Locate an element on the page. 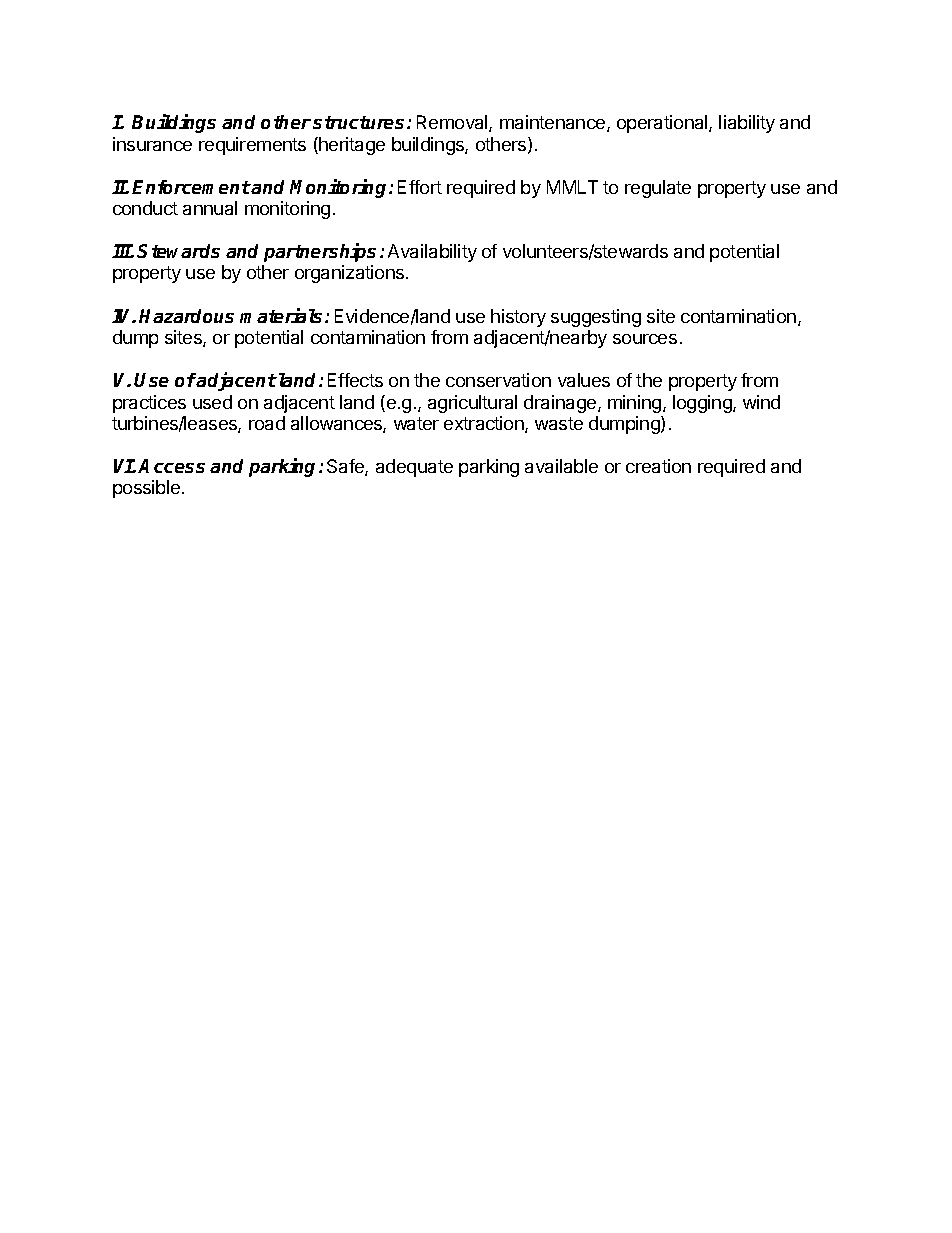 This image has width=952, height=1233. Availability is located at coordinates (432, 253).
